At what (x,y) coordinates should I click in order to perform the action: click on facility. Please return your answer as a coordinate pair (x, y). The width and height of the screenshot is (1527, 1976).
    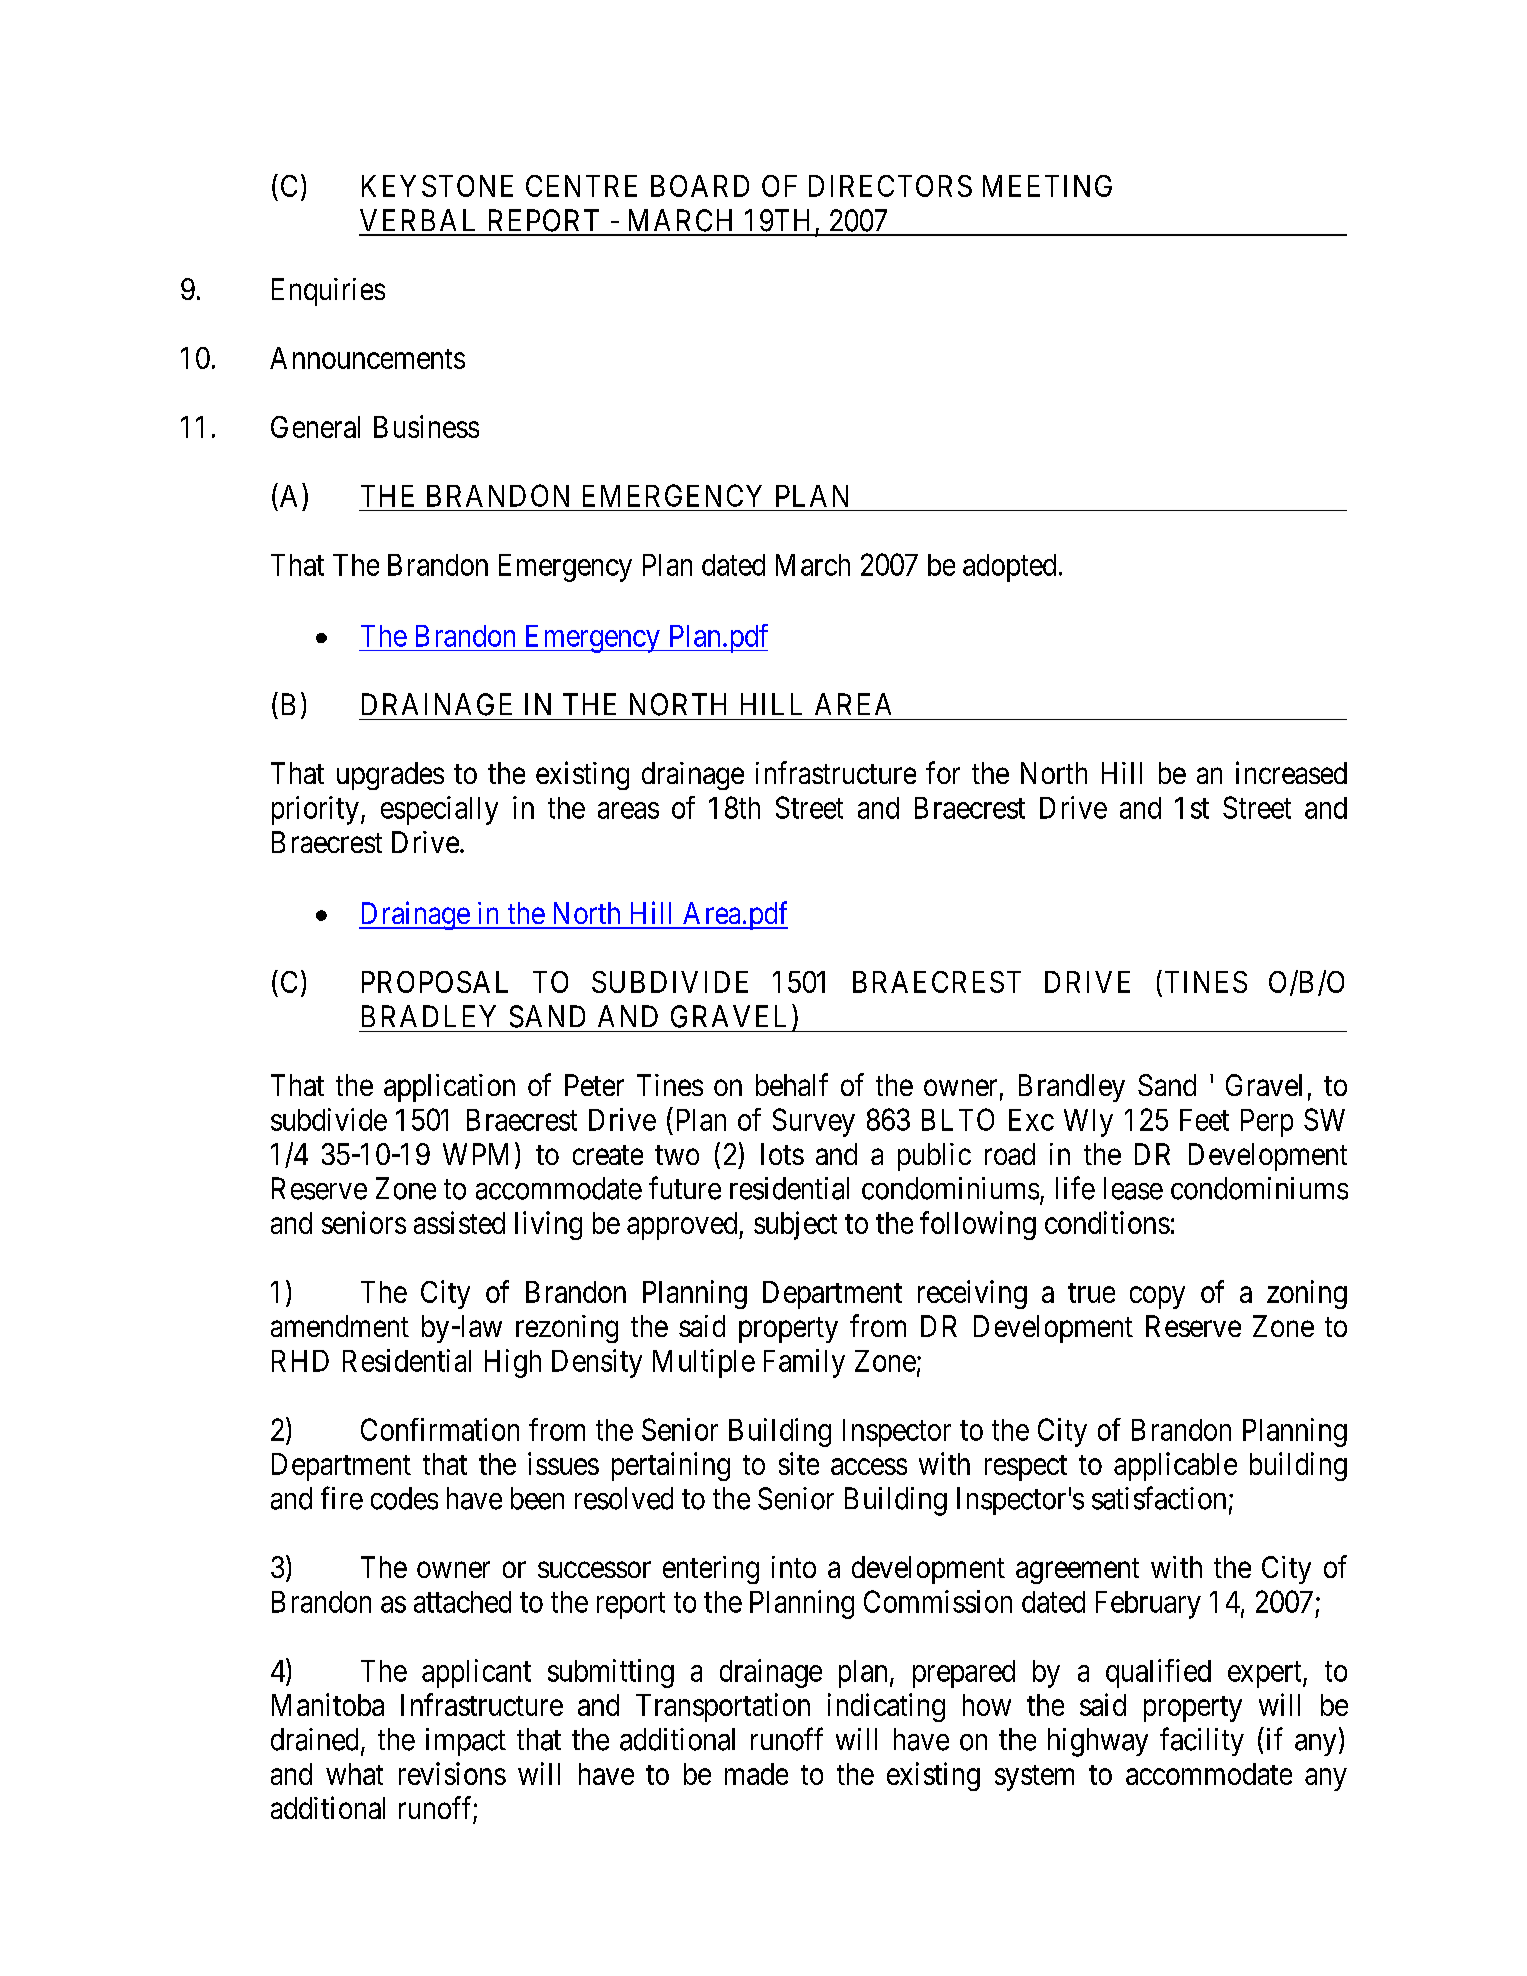
    Looking at the image, I should click on (1202, 1741).
